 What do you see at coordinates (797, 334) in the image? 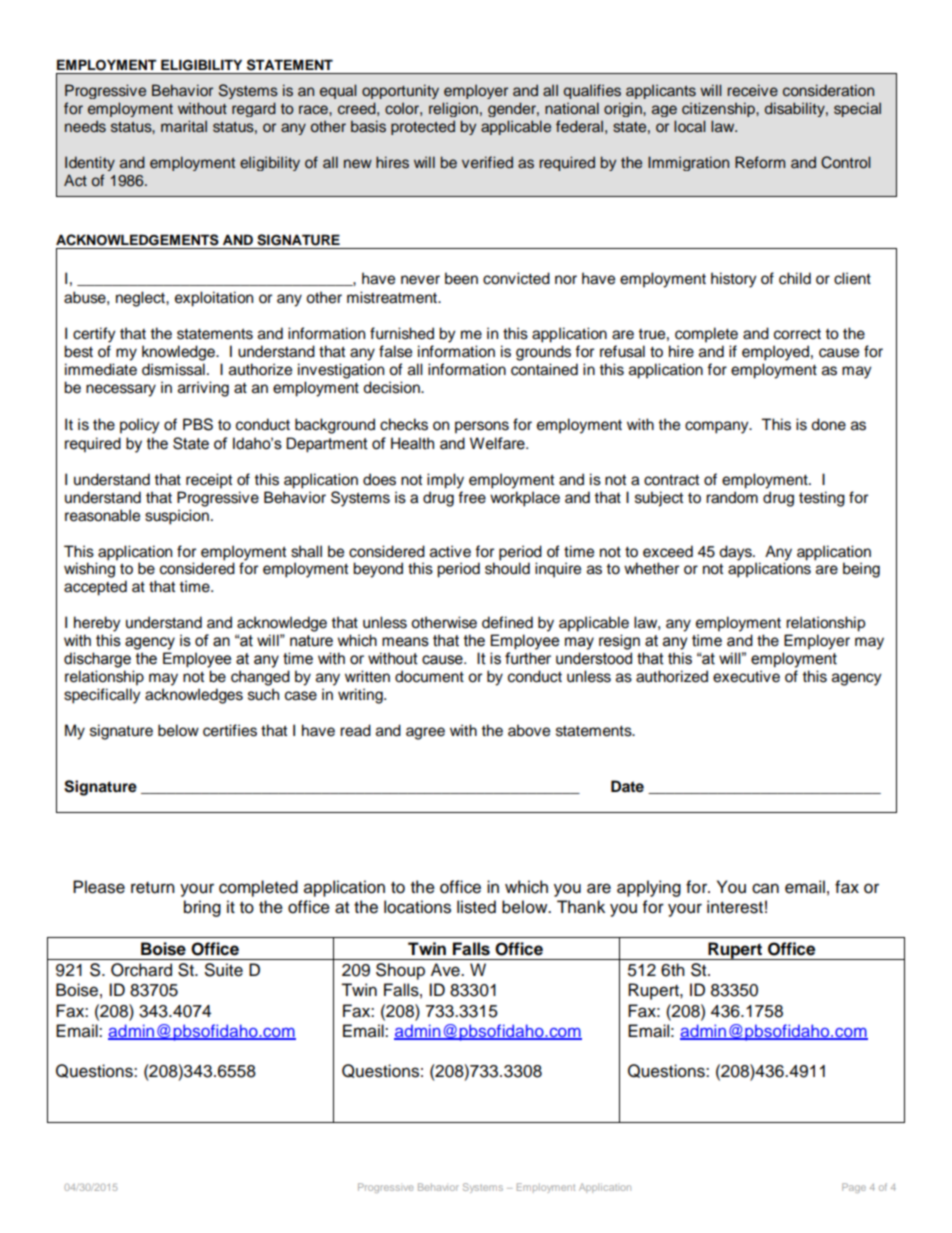
I see `correct` at bounding box center [797, 334].
